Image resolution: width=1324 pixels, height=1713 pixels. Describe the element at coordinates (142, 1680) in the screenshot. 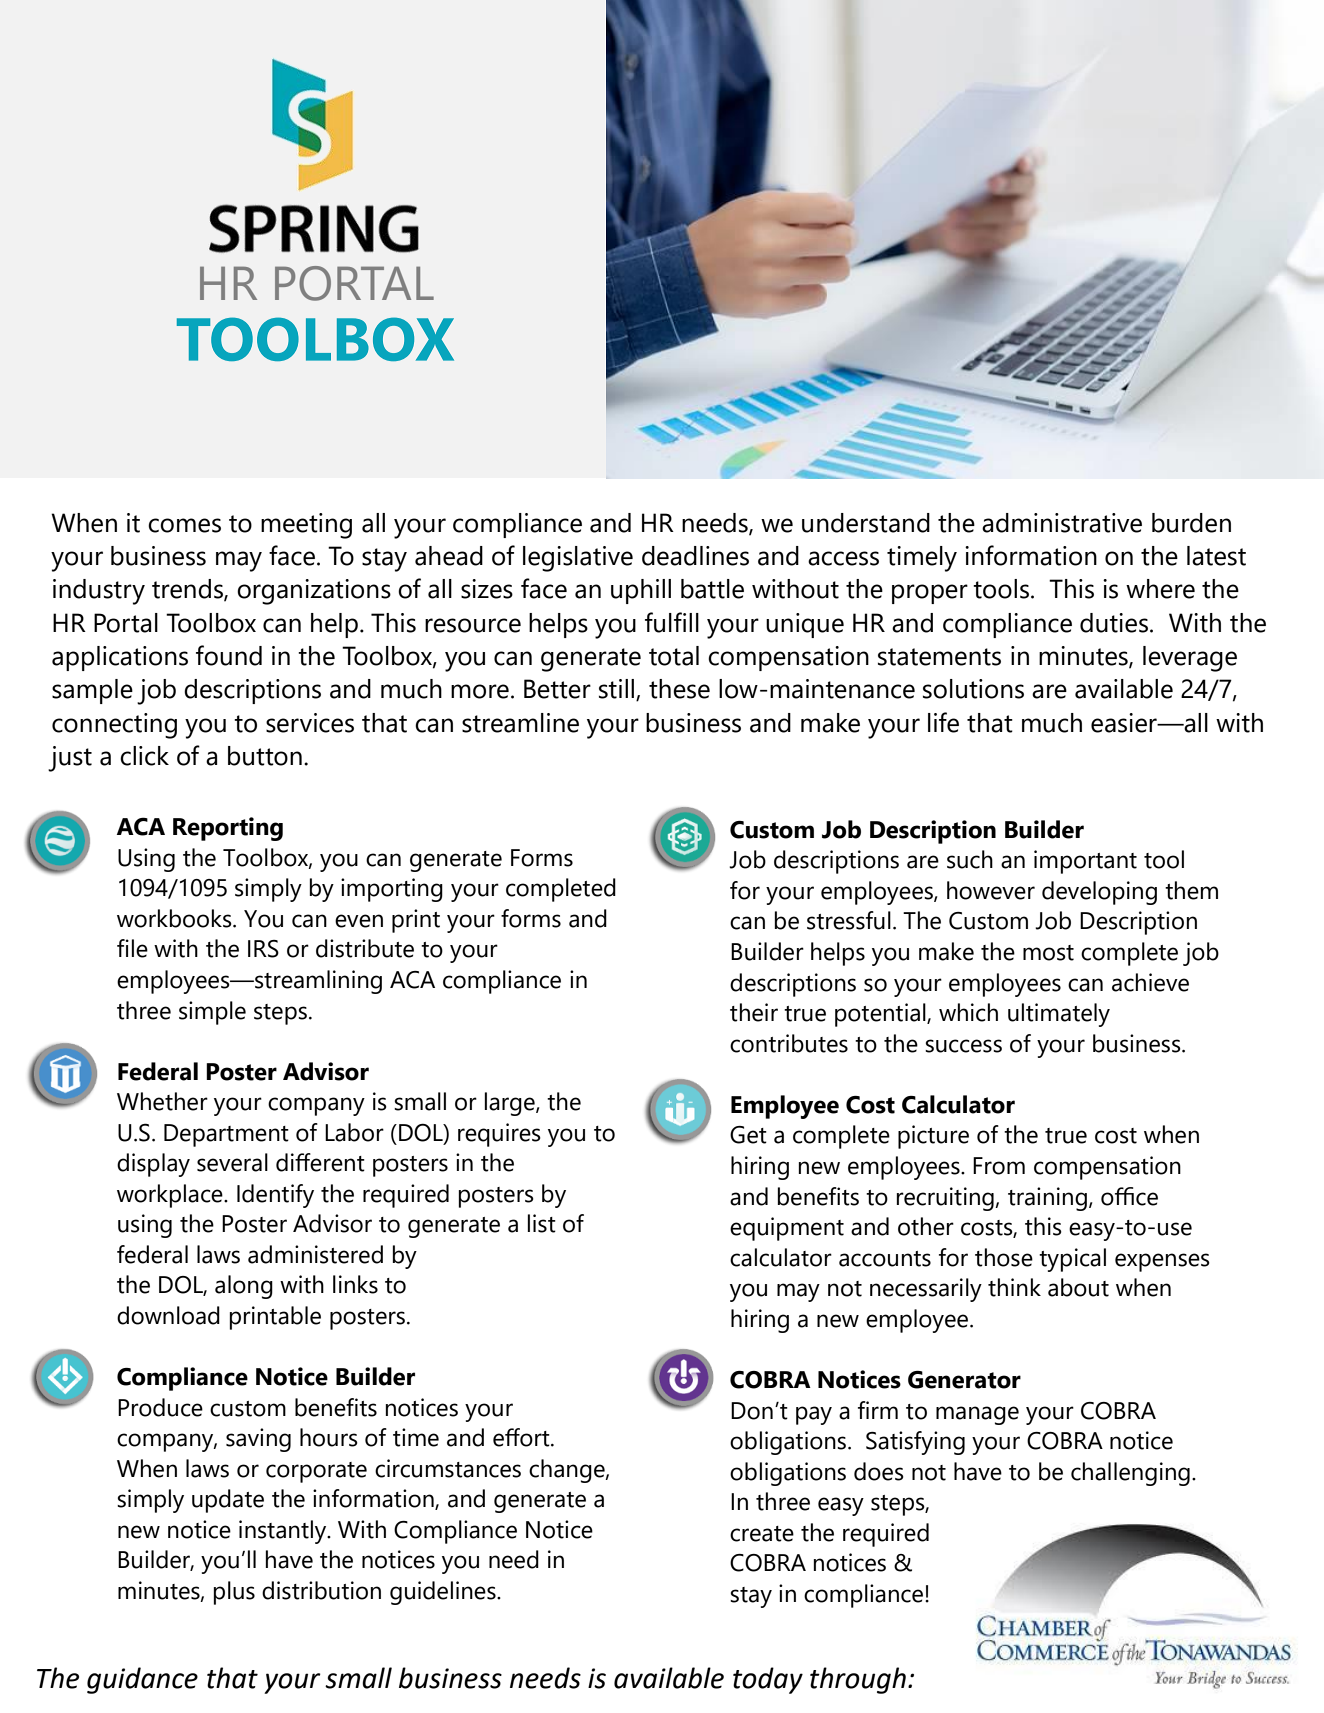

I see `guidance` at that location.
